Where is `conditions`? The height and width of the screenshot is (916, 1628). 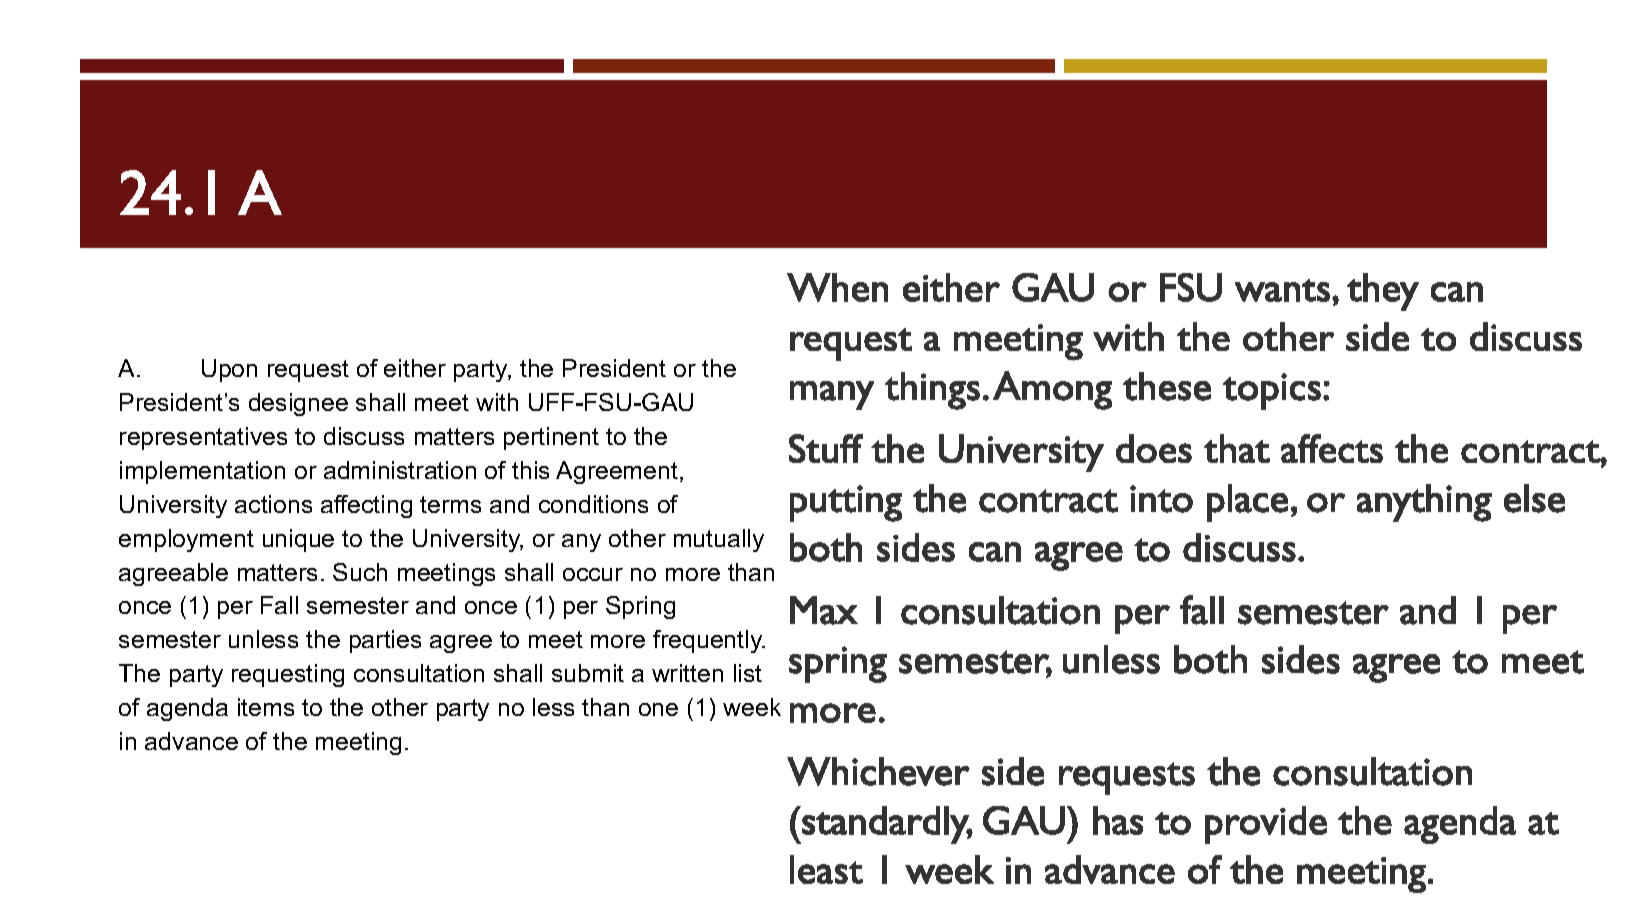 conditions is located at coordinates (593, 504).
